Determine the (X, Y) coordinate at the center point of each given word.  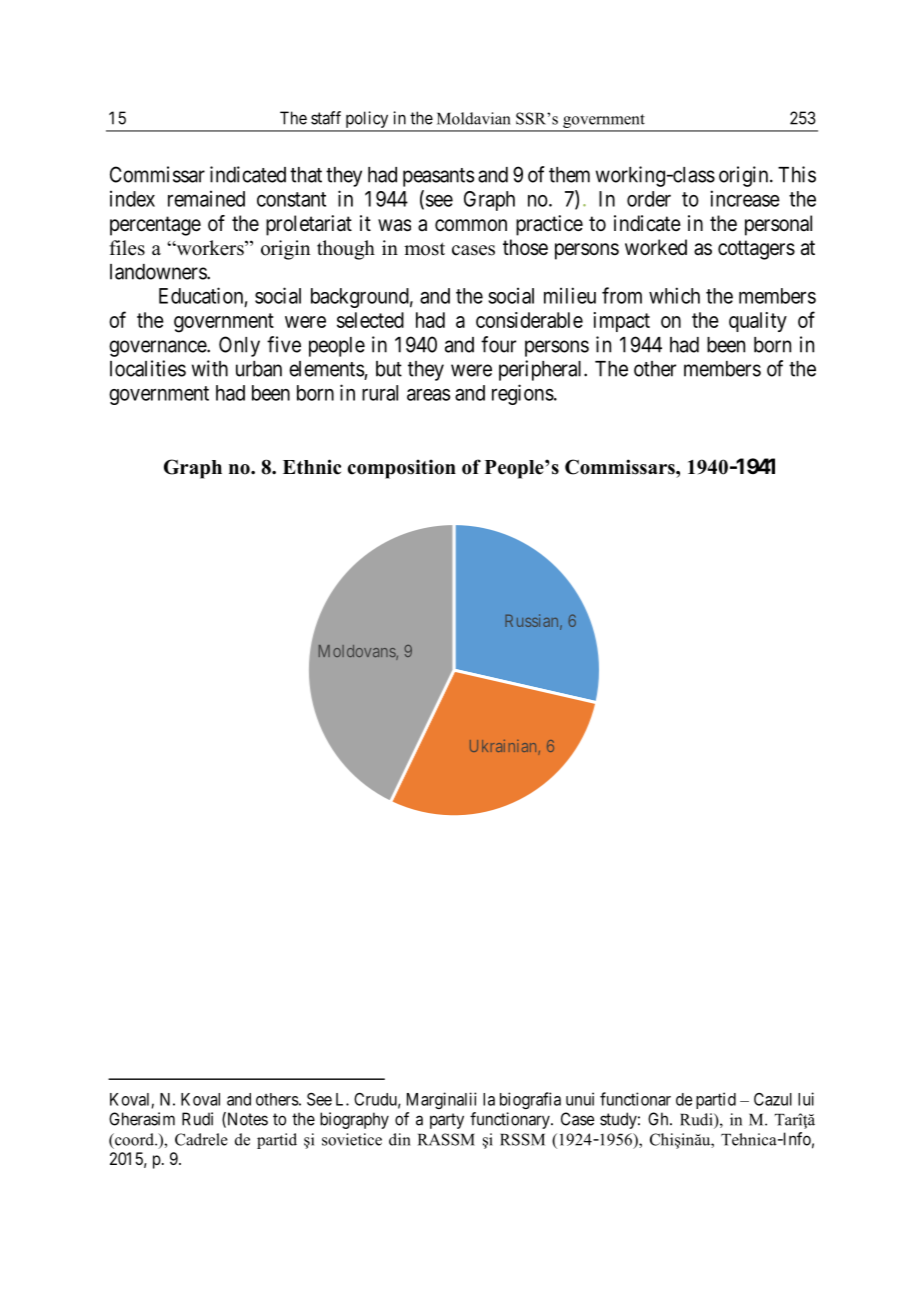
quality (758, 322)
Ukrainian (504, 747)
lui (806, 1099)
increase (745, 198)
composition (402, 469)
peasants (438, 177)
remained (206, 198)
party (447, 1121)
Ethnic (312, 467)
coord (134, 1139)
